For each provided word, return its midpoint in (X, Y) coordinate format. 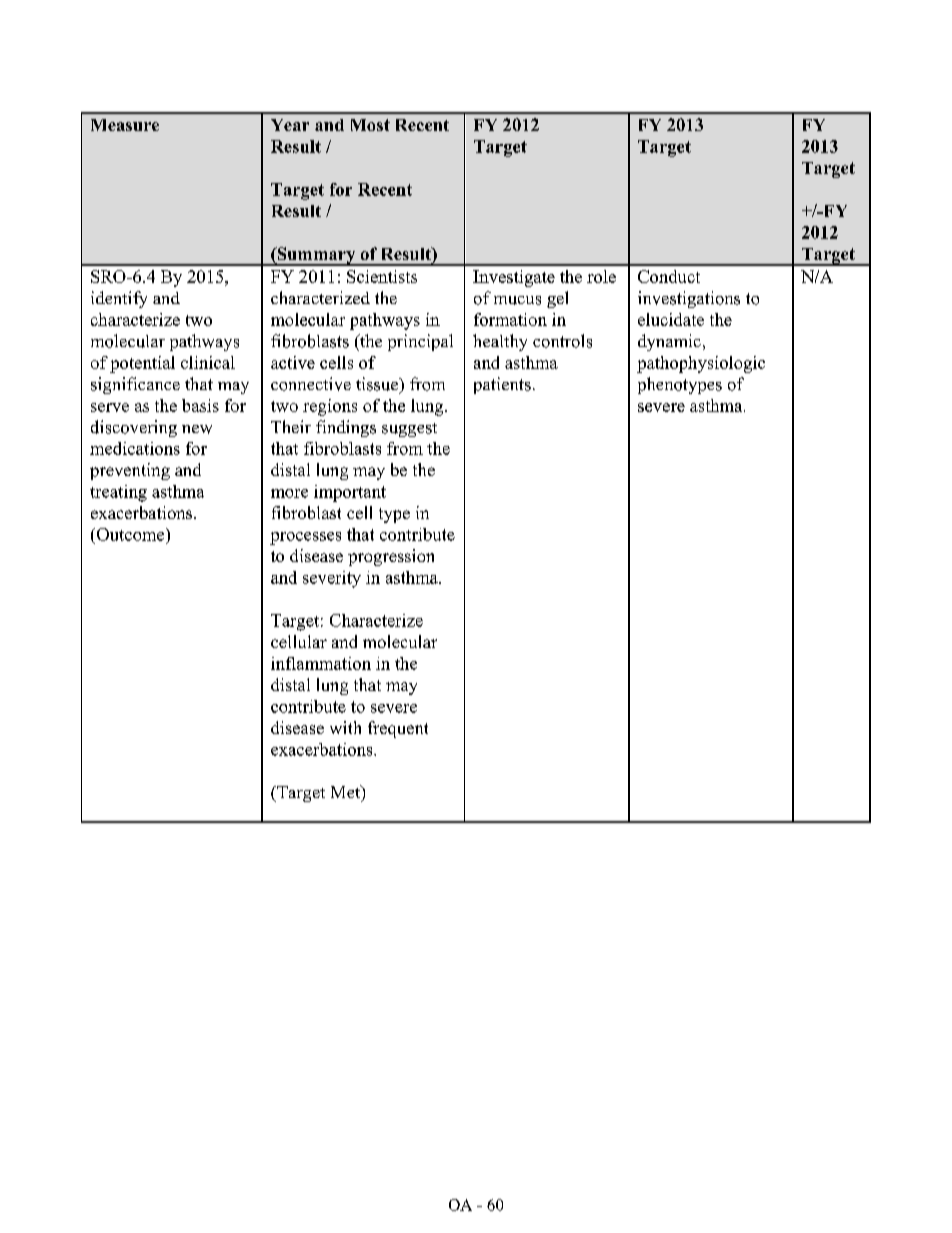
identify (119, 299)
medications (135, 448)
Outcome (132, 534)
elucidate (671, 319)
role (601, 276)
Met (347, 793)
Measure (125, 125)
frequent (398, 729)
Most (370, 125)
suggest (409, 430)
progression (391, 557)
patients (502, 385)
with (345, 727)
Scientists (382, 276)
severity (332, 579)
